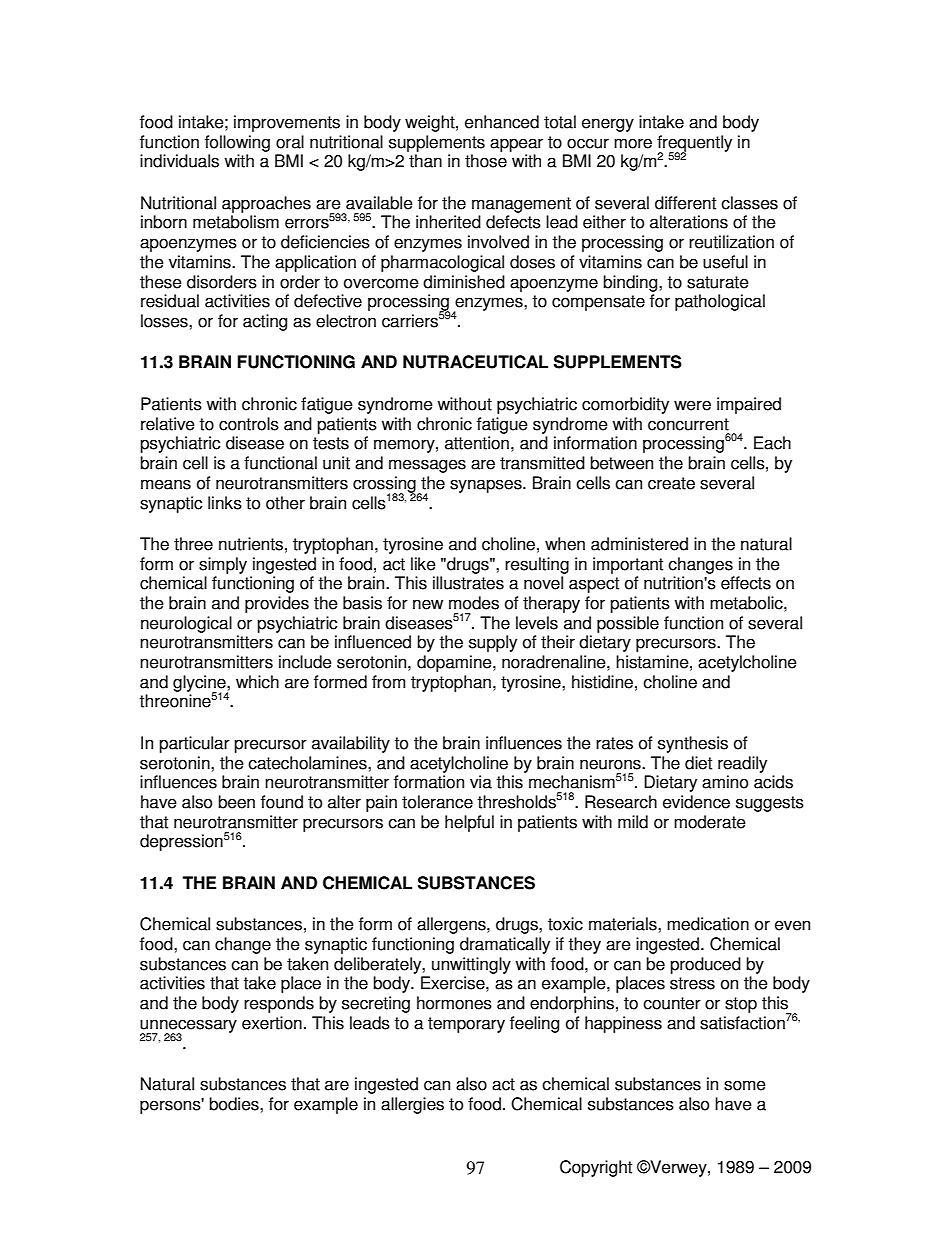  I want to click on frequently, so click(694, 144).
